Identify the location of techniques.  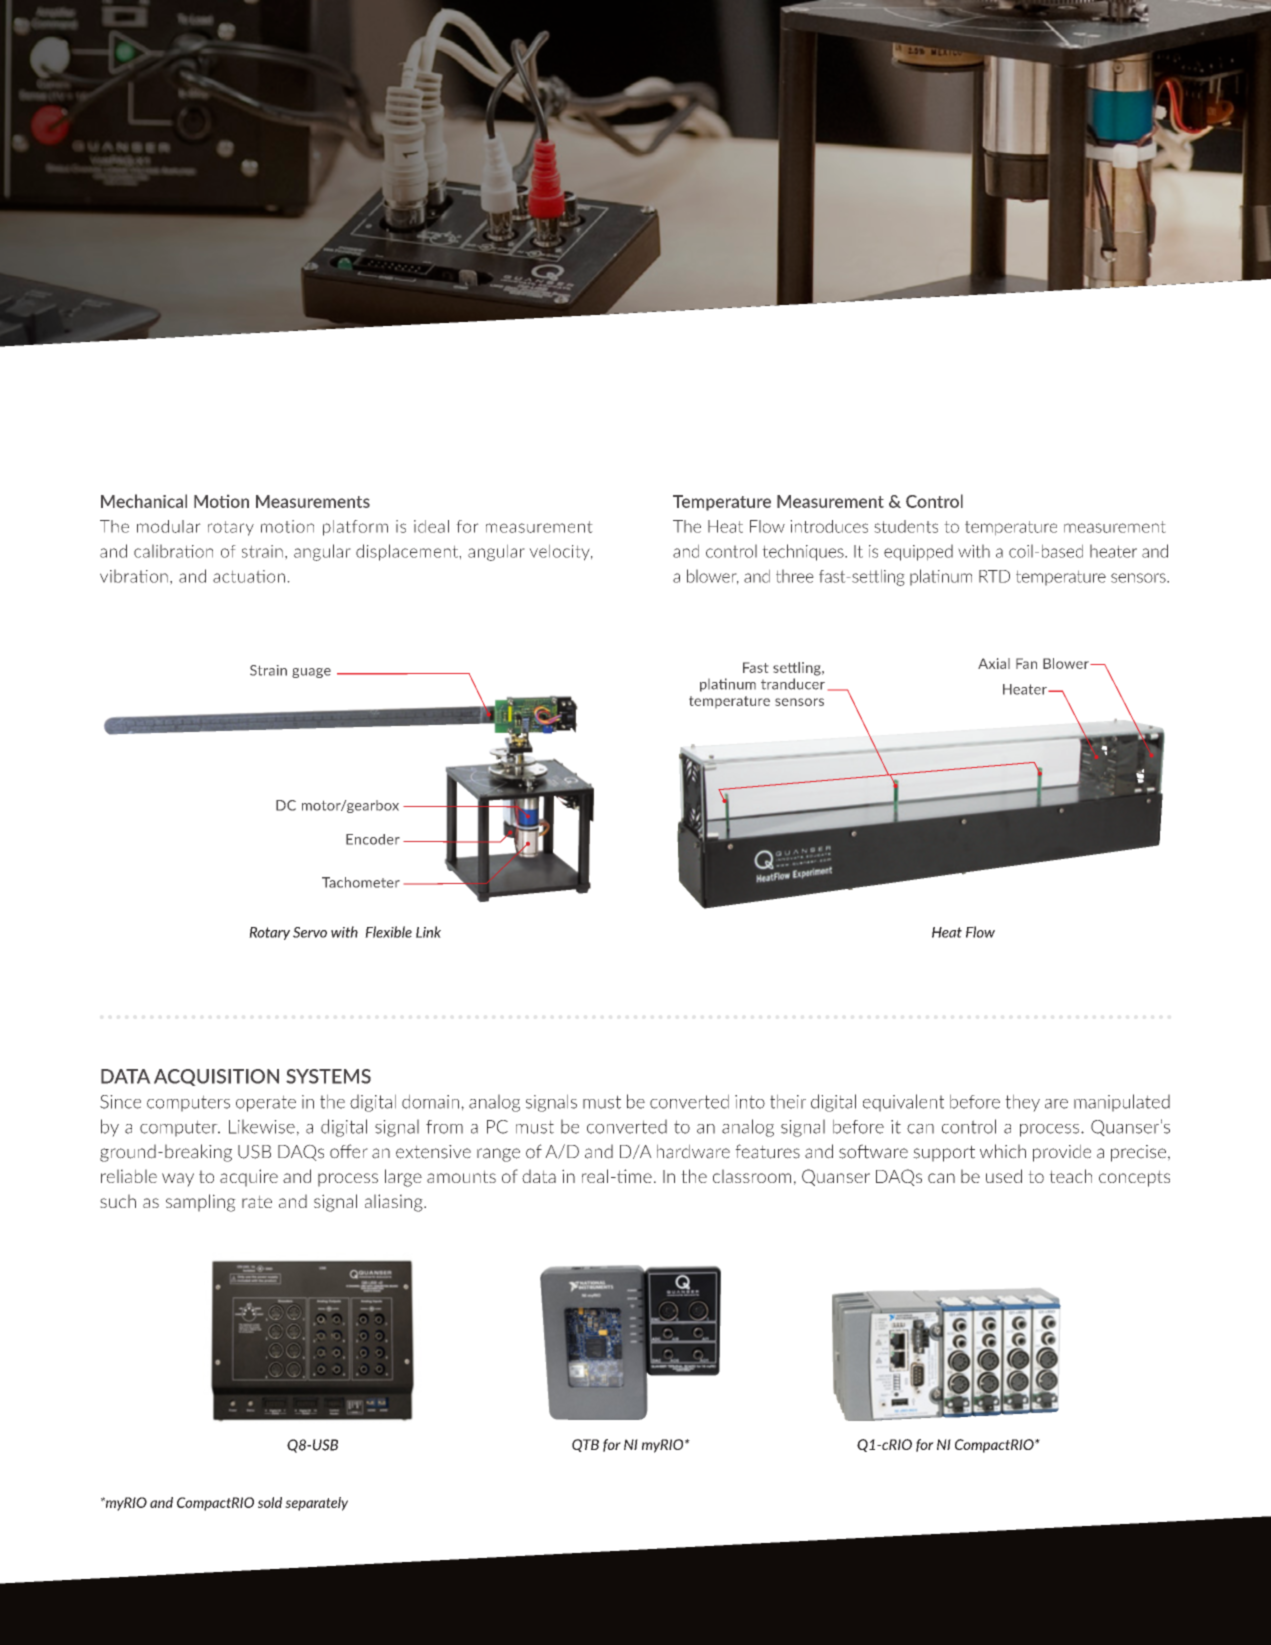
(804, 552).
